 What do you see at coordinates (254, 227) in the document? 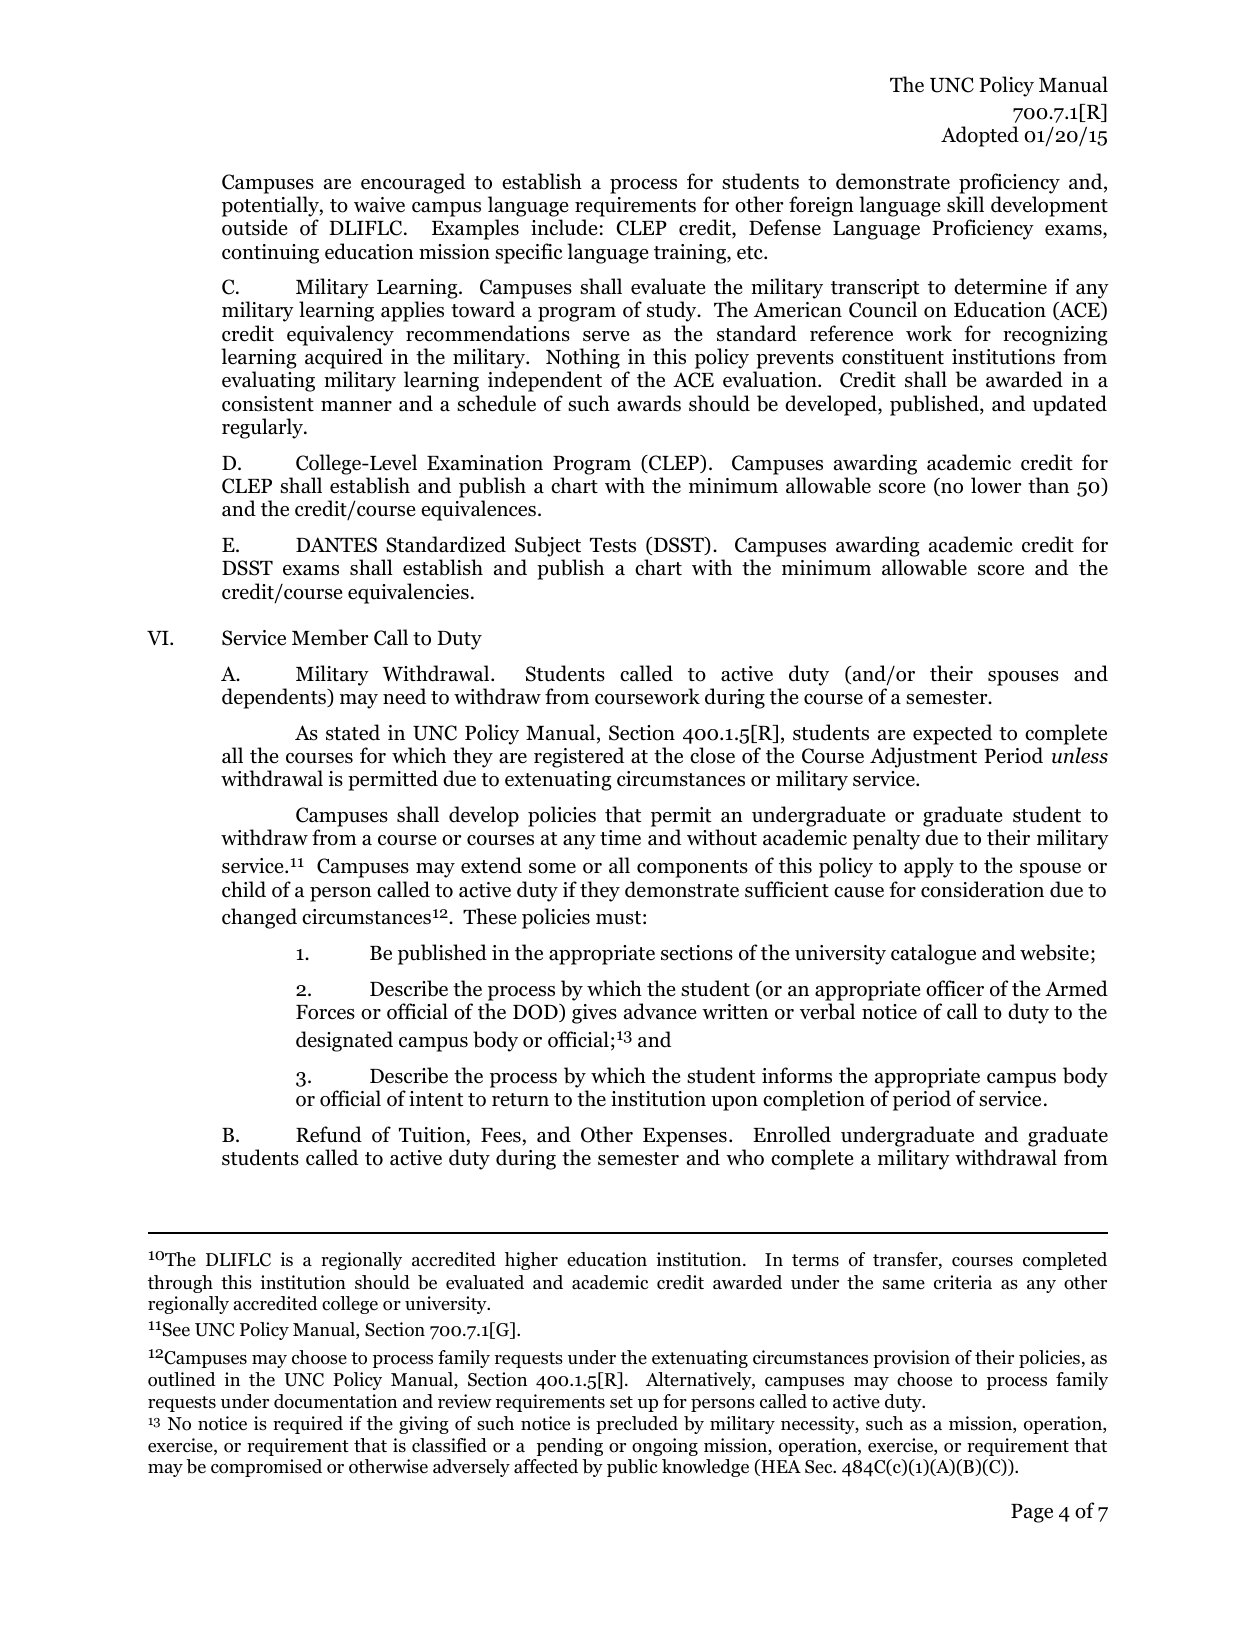
I see `outside` at bounding box center [254, 227].
